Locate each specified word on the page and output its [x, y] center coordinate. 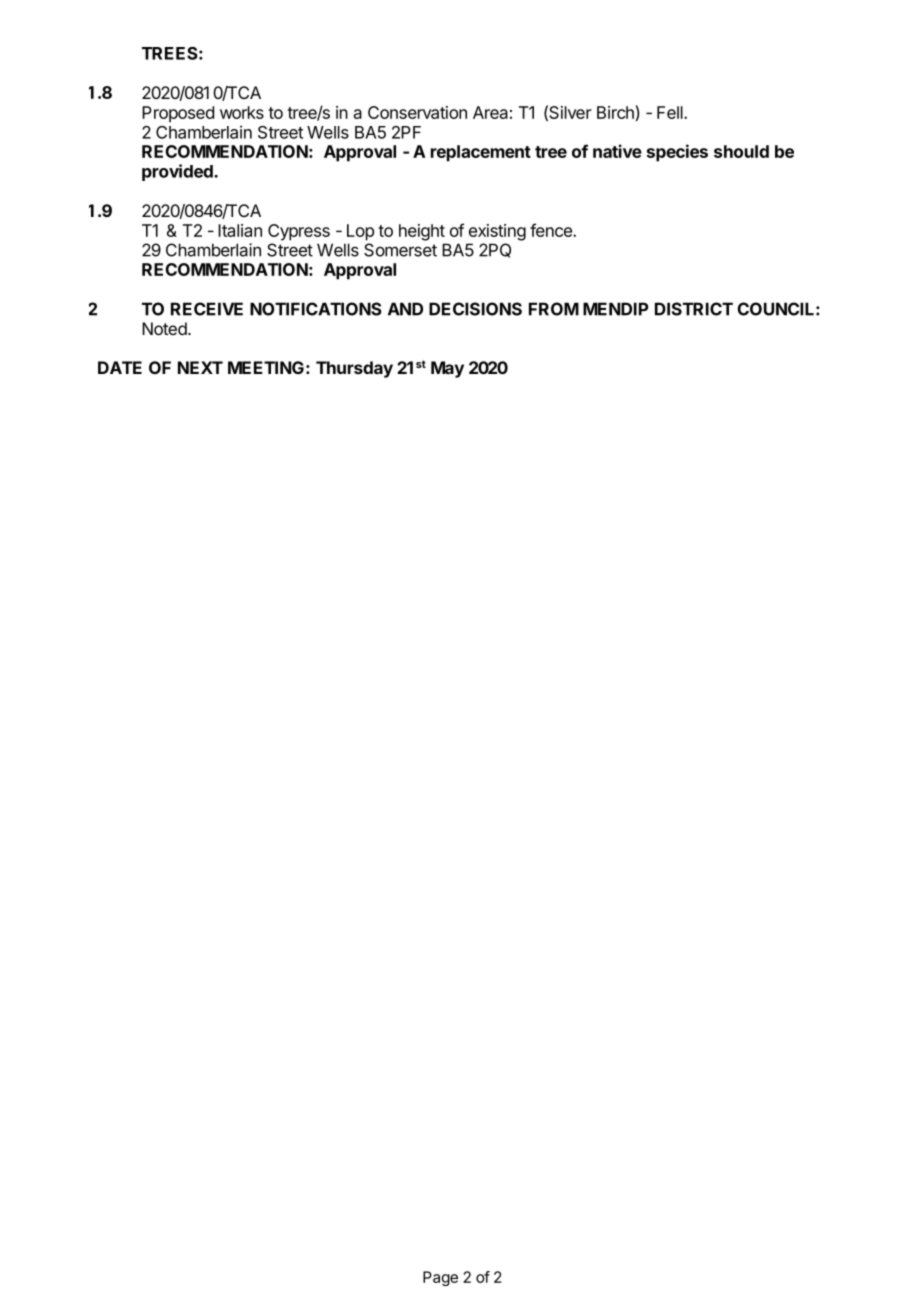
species [677, 153]
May [447, 369]
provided [178, 172]
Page [440, 1278]
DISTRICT [694, 309]
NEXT [200, 367]
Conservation [417, 112]
